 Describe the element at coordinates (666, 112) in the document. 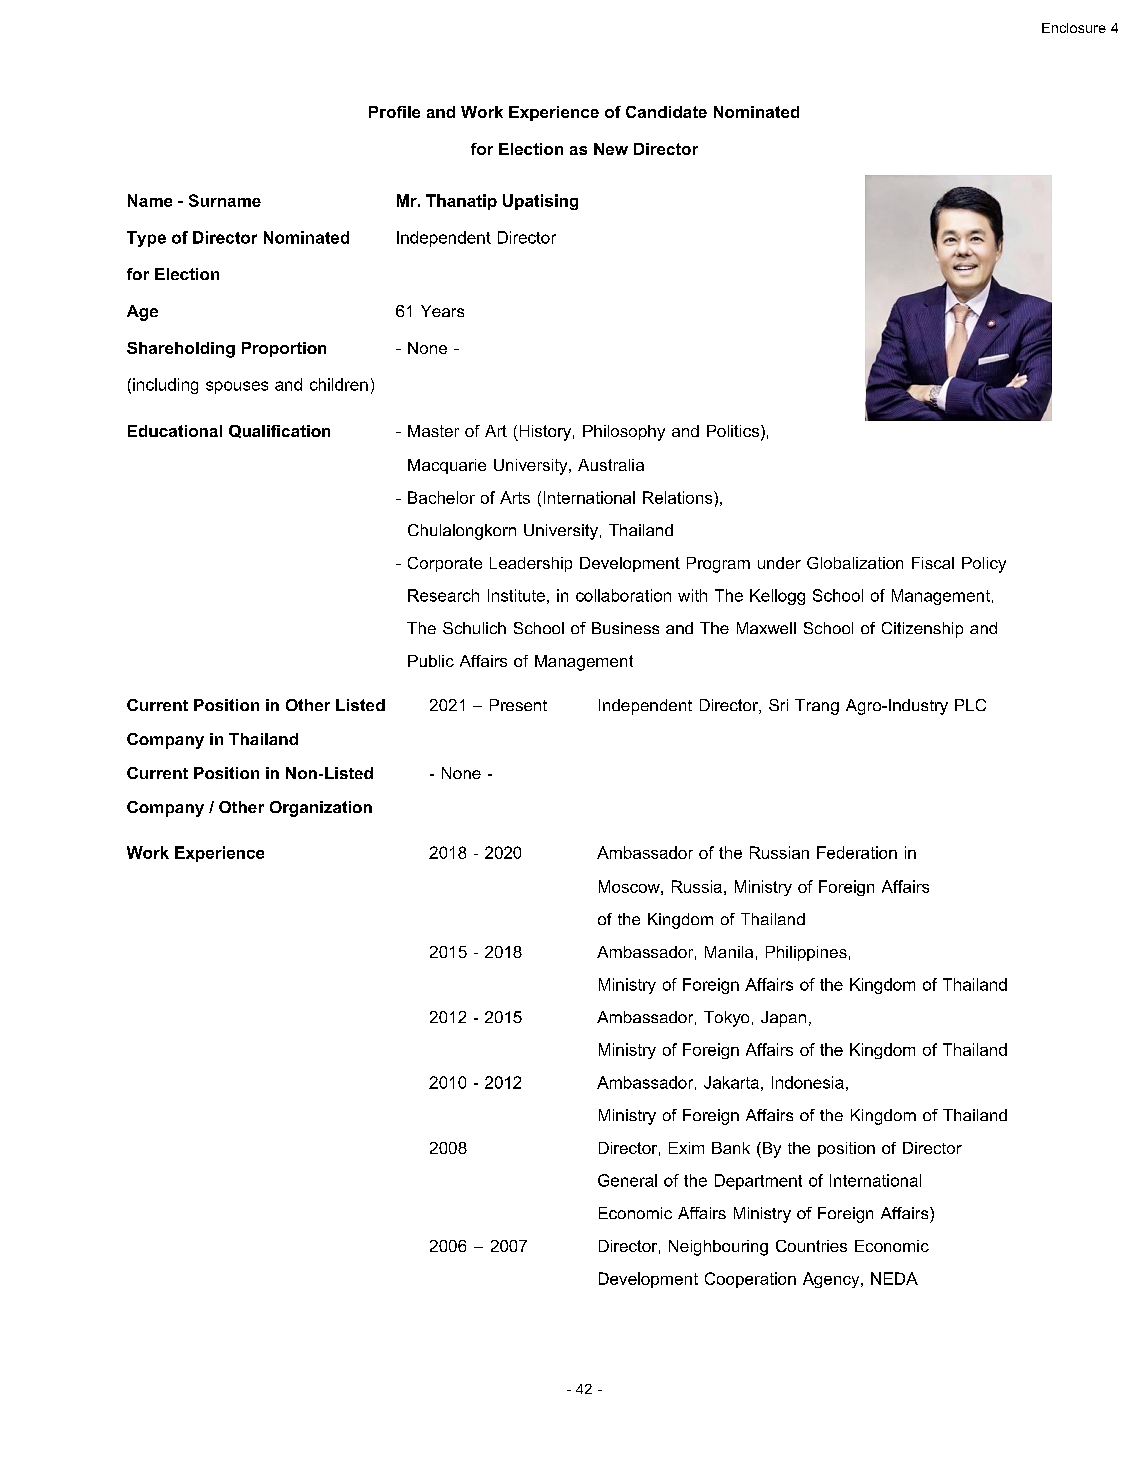

I see `Candidate` at that location.
